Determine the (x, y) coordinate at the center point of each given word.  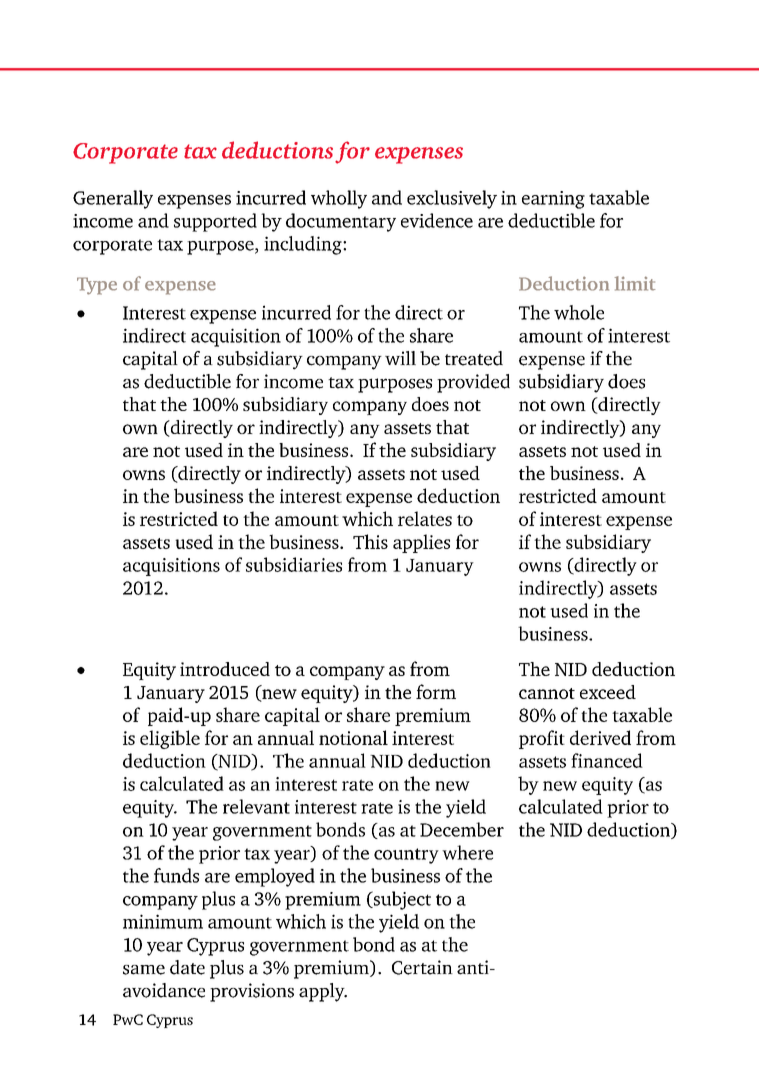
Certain (422, 967)
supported (215, 222)
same (144, 970)
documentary (341, 222)
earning (553, 200)
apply (323, 992)
